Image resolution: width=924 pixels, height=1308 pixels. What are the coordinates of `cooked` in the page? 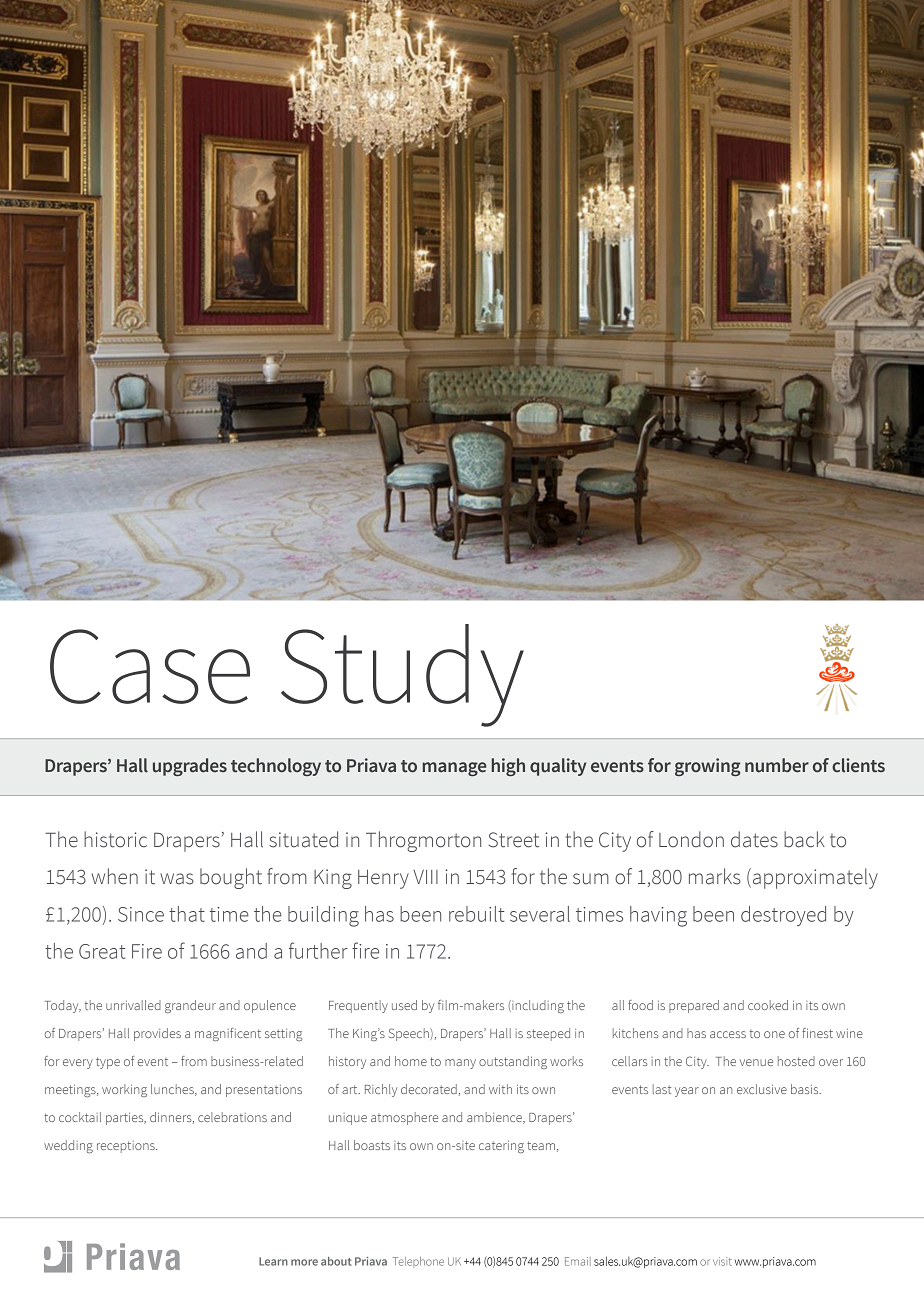 It's located at (768, 1005).
